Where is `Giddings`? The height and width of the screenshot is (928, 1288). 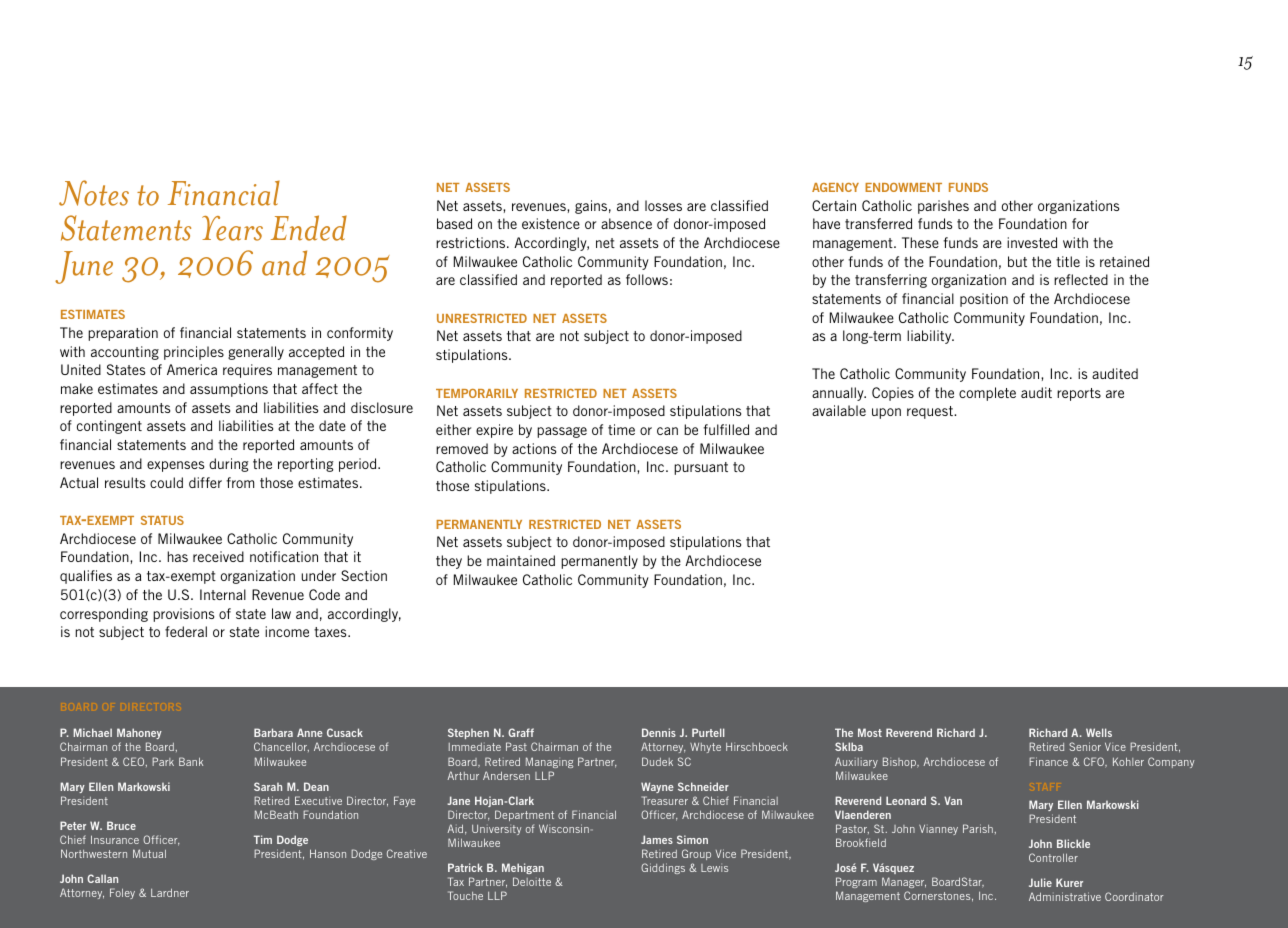 Giddings is located at coordinates (663, 868).
